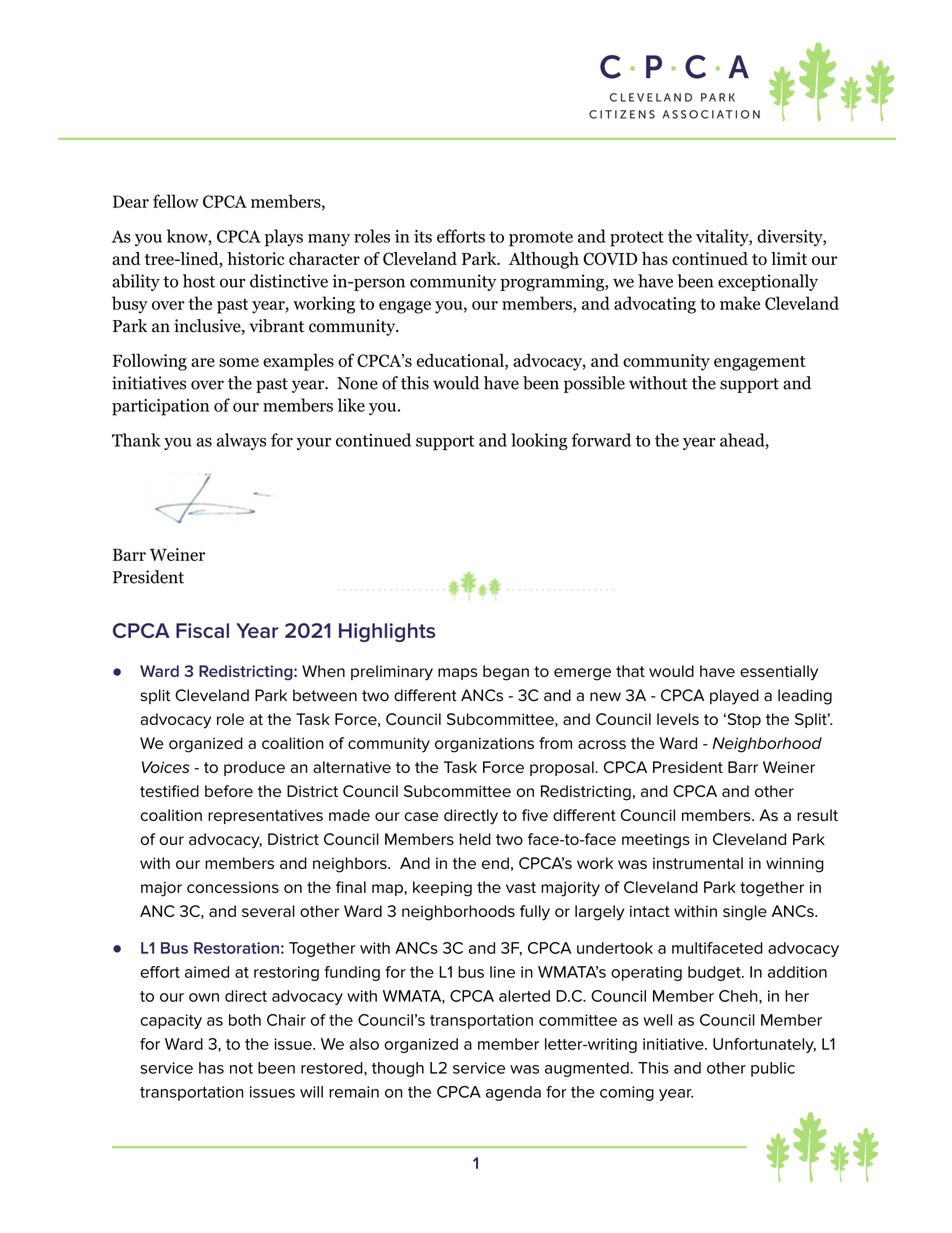 The height and width of the screenshot is (1233, 952). Describe the element at coordinates (475, 839) in the screenshot. I see `held` at that location.
